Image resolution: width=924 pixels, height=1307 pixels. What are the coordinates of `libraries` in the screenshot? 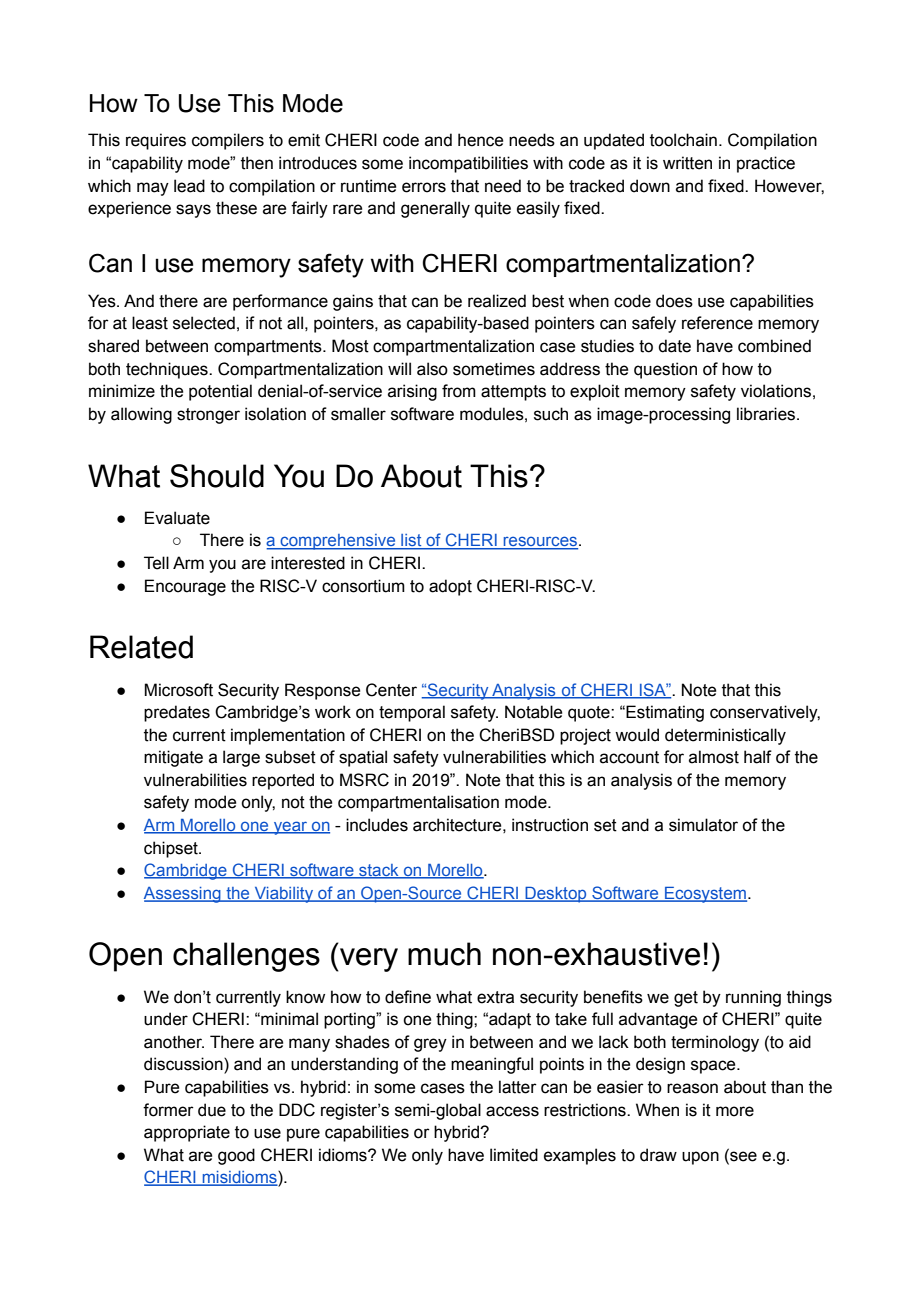 It's located at (767, 414).
